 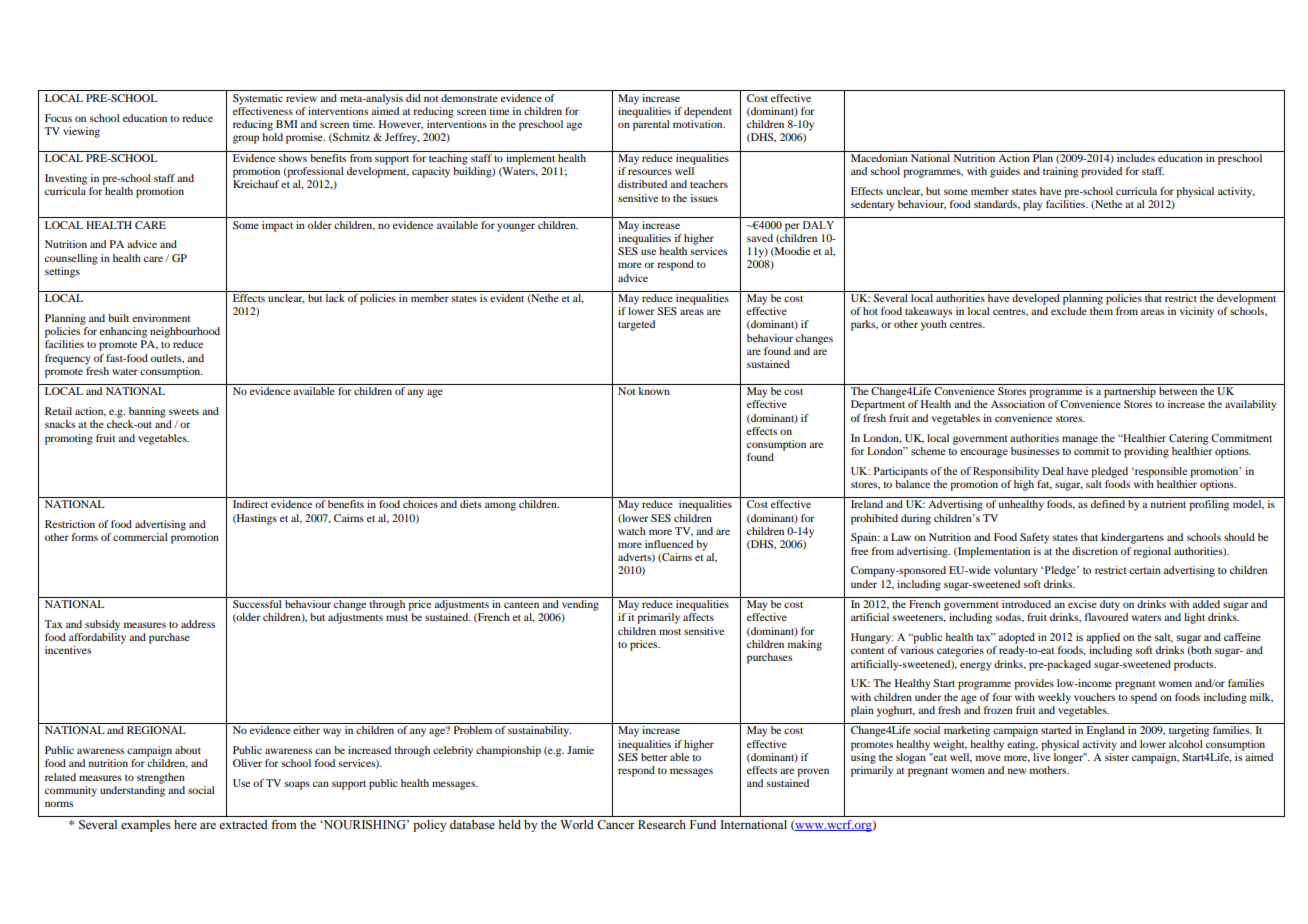 I want to click on targeted, so click(x=636, y=325).
